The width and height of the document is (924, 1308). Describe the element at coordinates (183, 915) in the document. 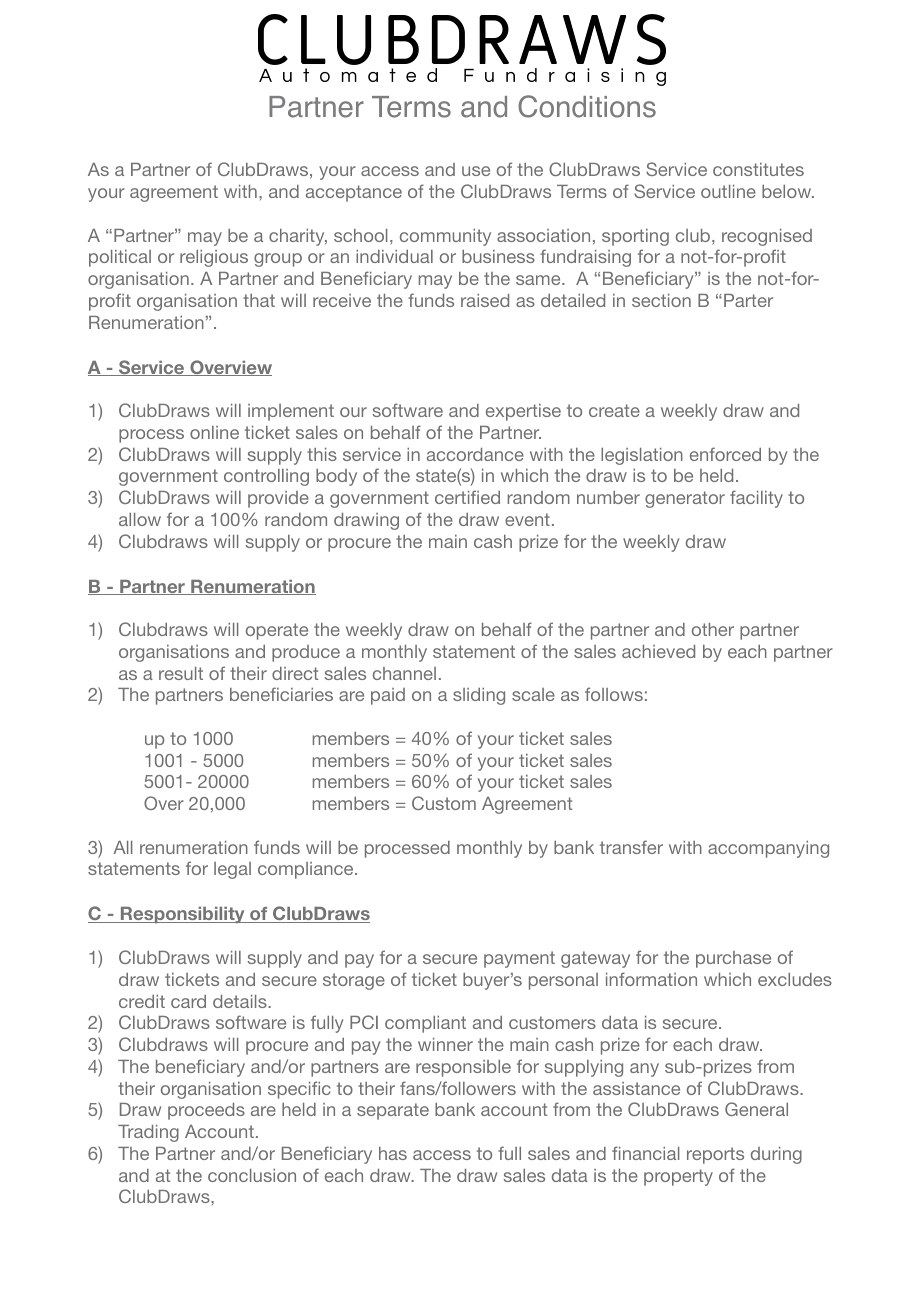

I see `Responsibility` at that location.
